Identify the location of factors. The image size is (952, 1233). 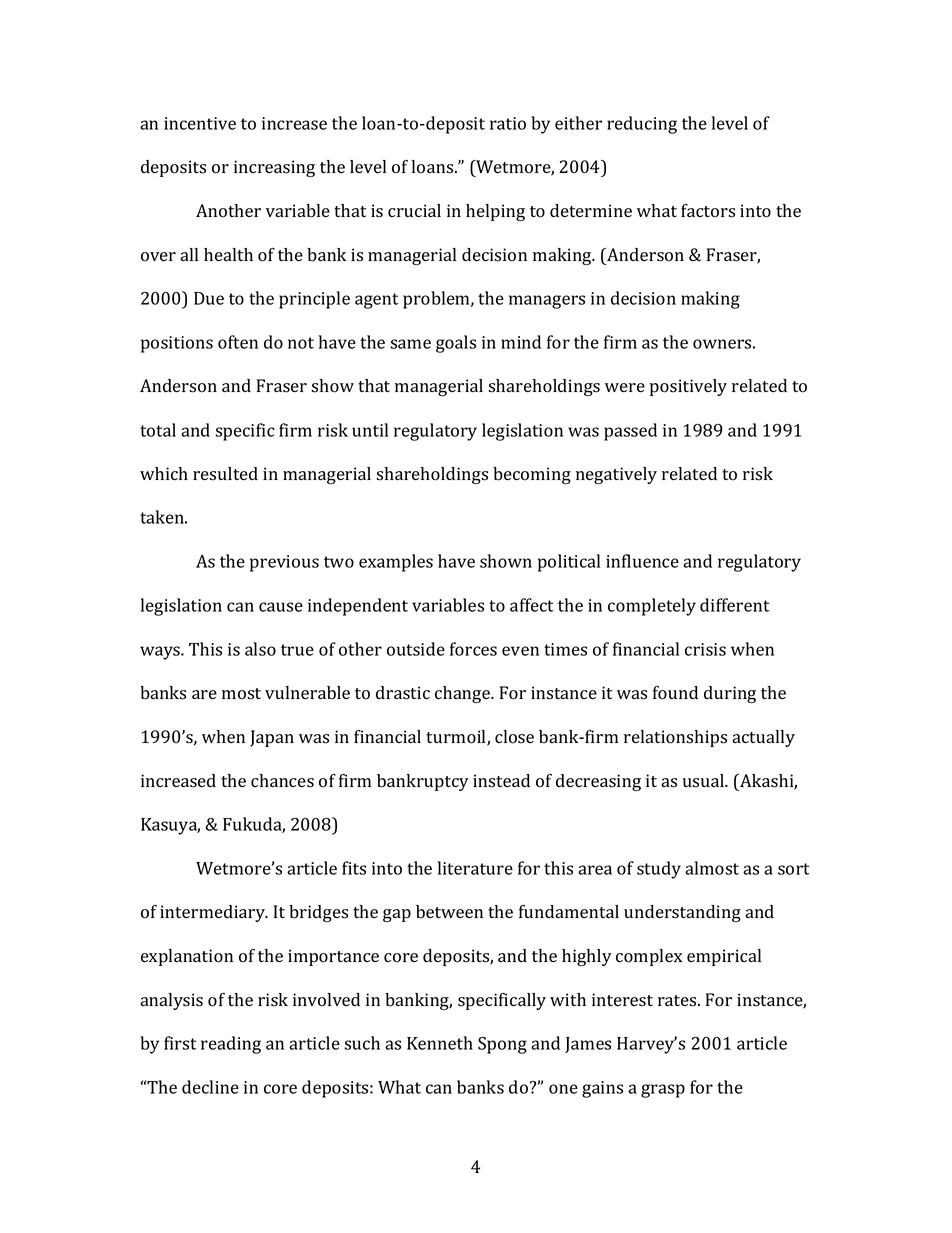
(708, 211).
